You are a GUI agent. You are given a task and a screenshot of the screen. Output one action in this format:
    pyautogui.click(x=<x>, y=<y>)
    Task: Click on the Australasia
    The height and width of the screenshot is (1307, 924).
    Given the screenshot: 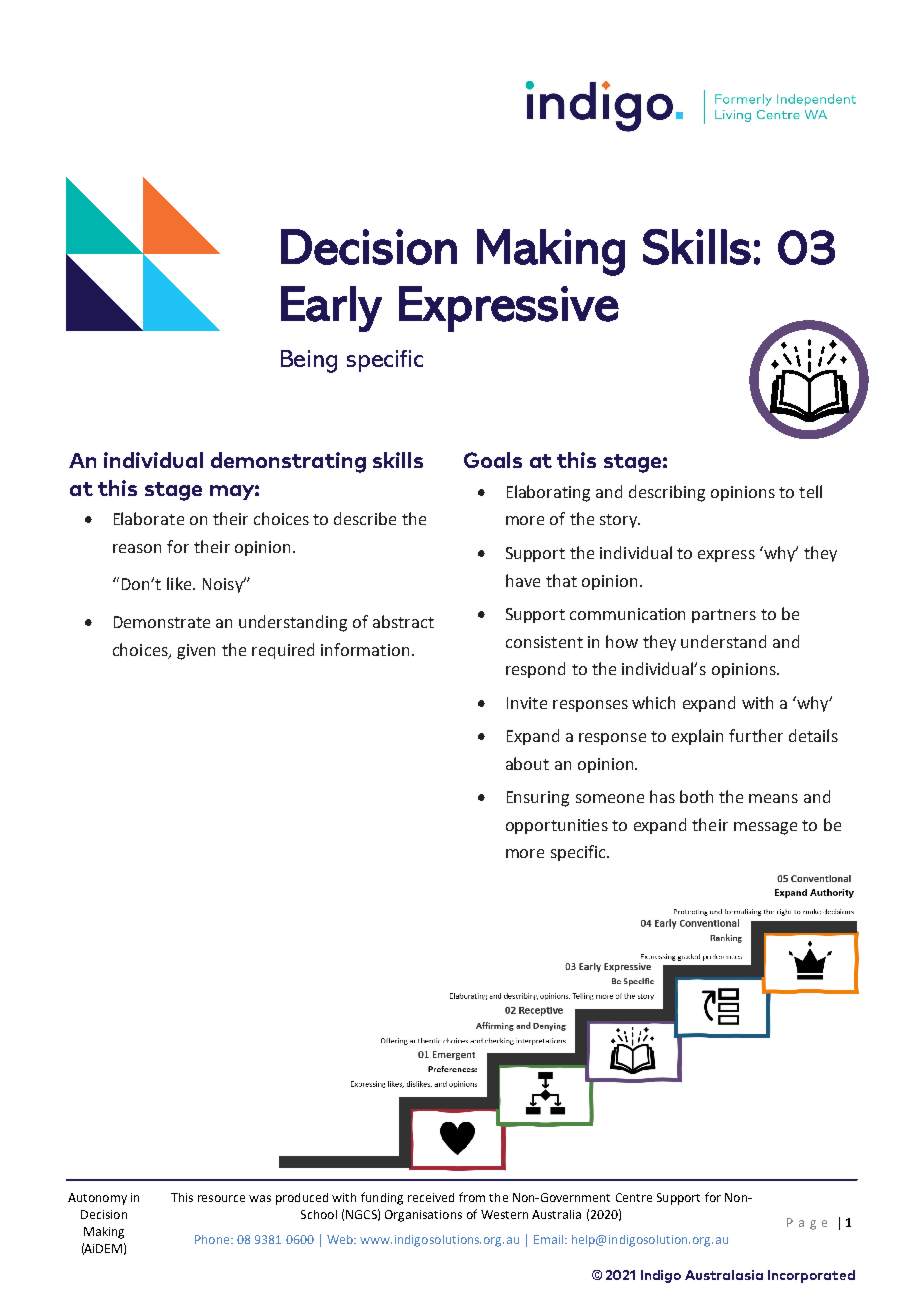 What is the action you would take?
    pyautogui.click(x=724, y=1275)
